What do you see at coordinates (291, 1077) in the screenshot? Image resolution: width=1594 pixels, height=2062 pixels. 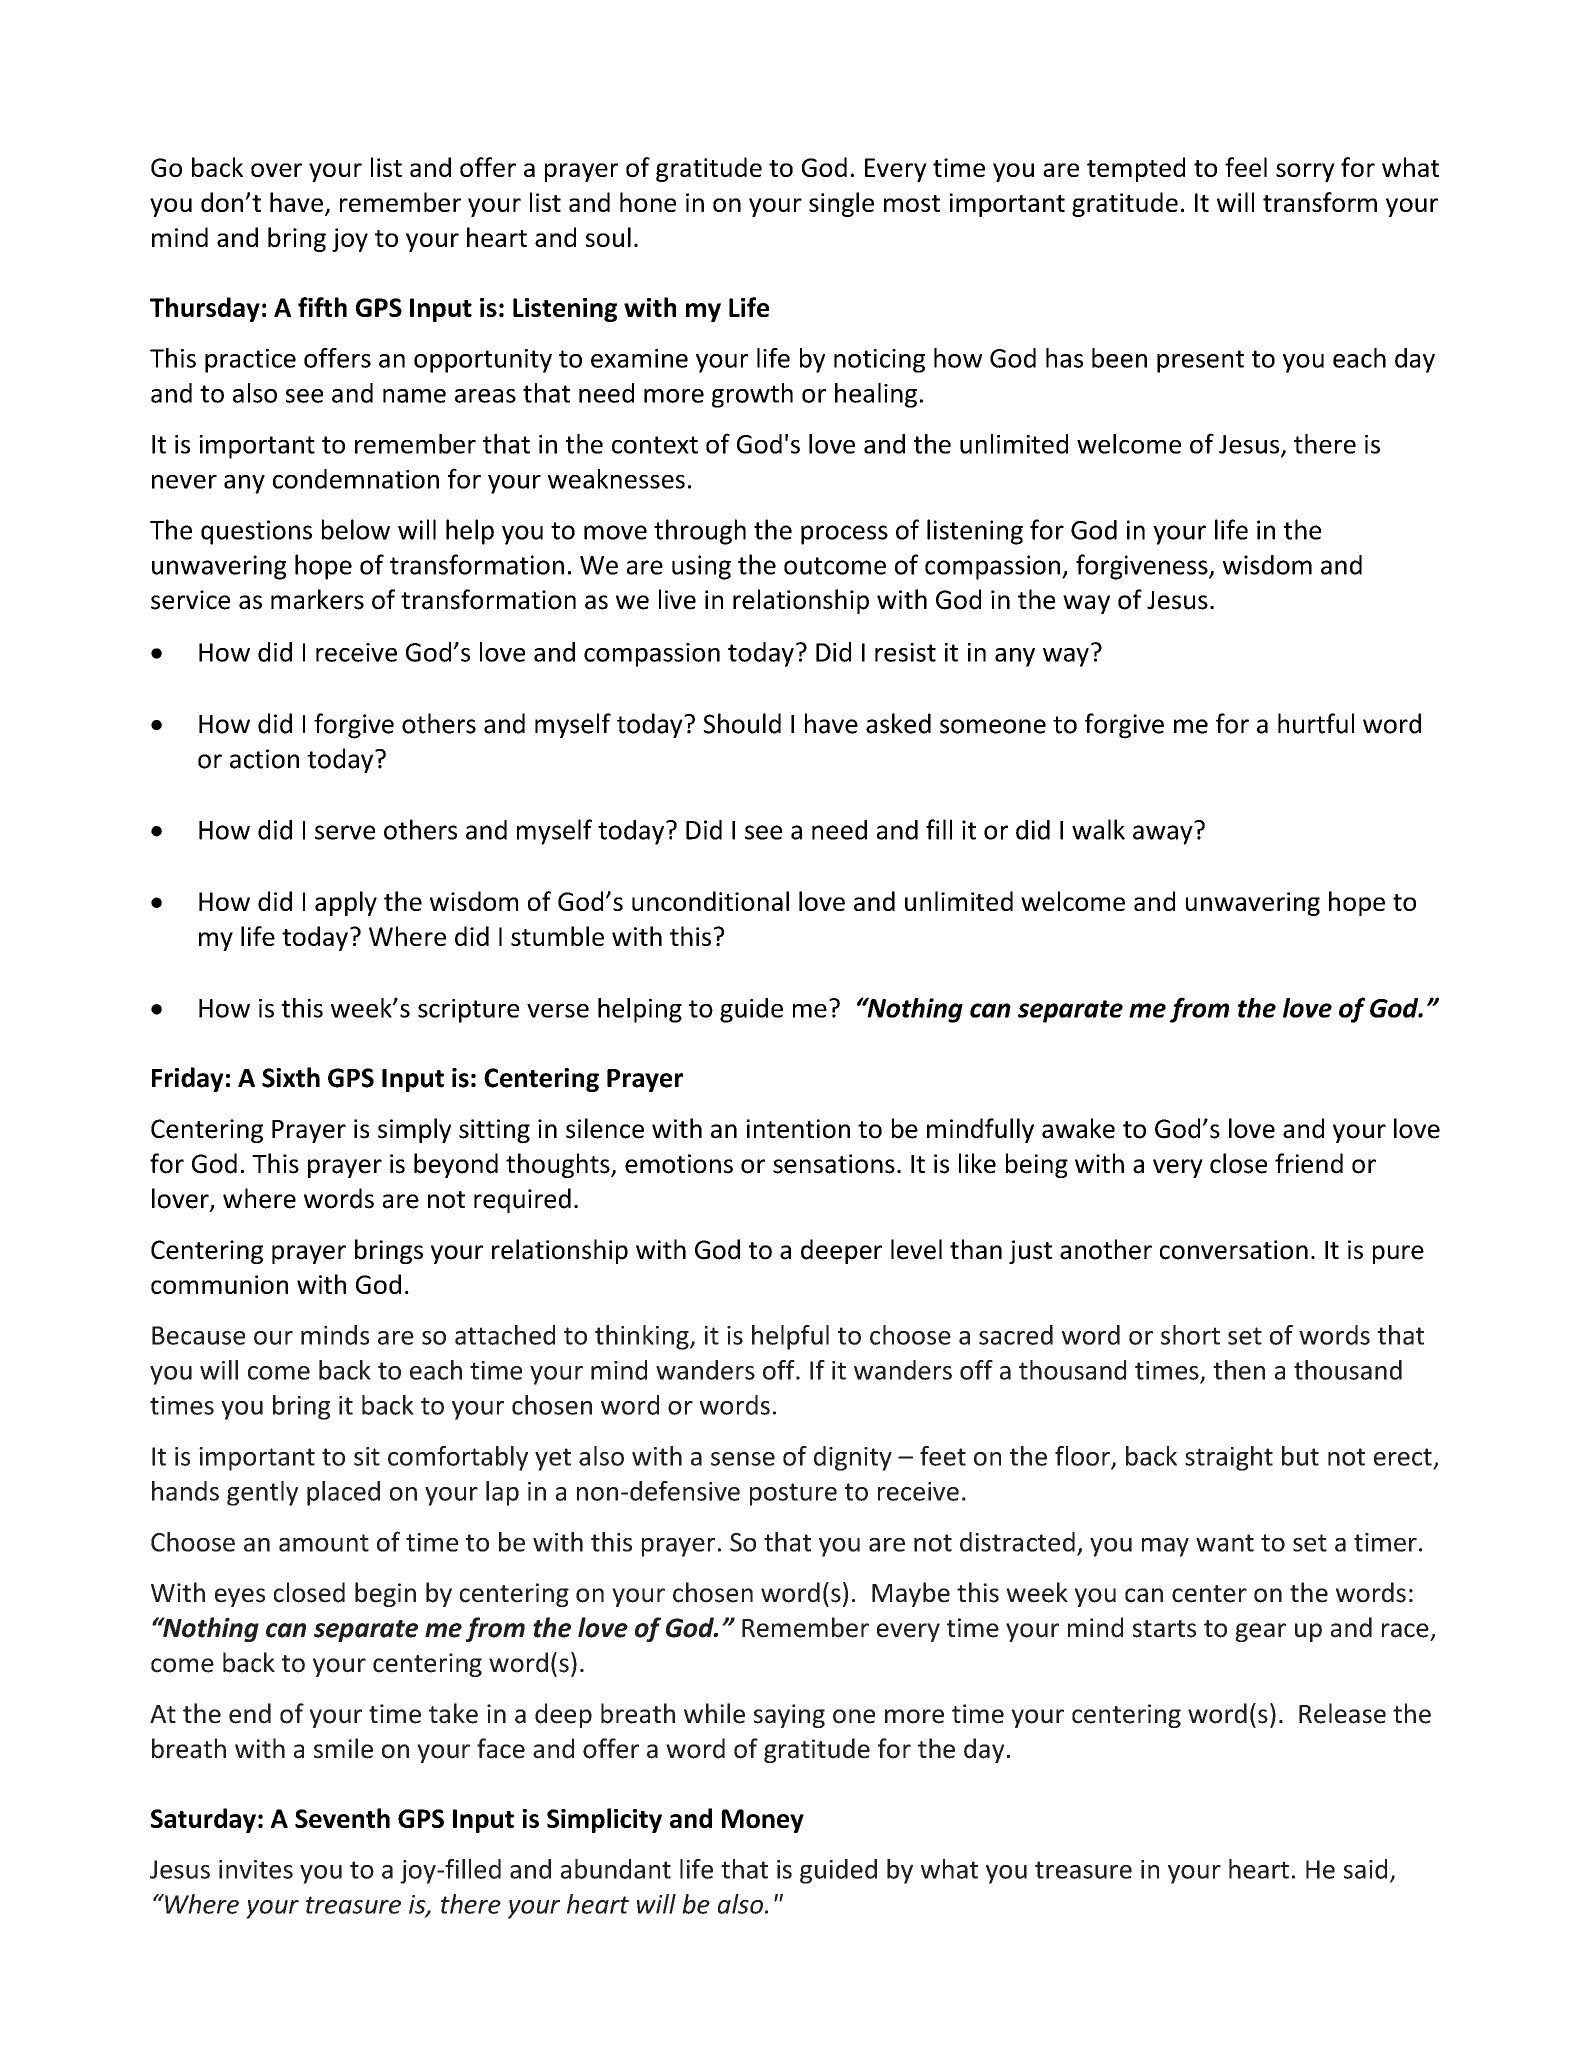 I see `Sixth` at bounding box center [291, 1077].
